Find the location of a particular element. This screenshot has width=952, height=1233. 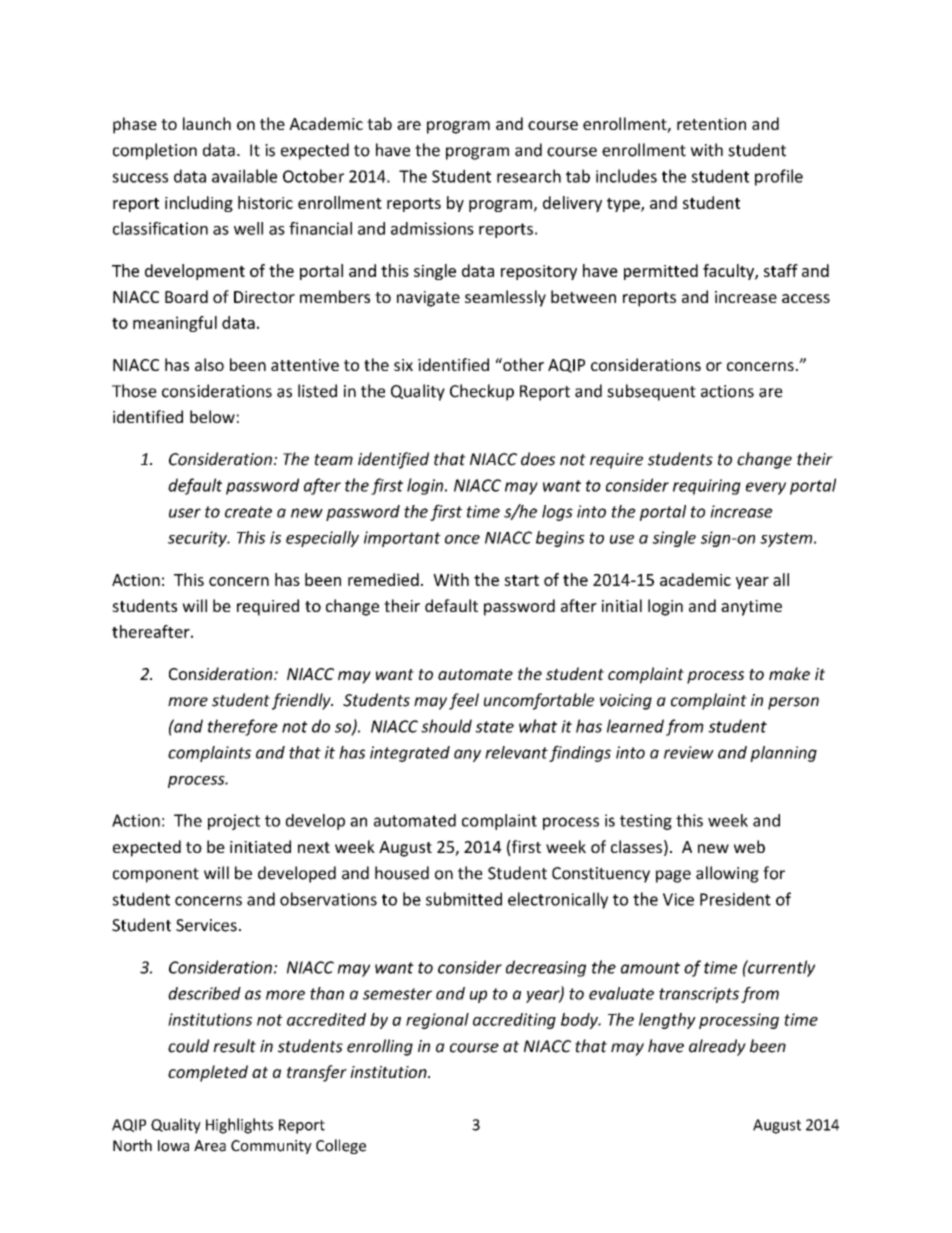

launch is located at coordinates (207, 123).
